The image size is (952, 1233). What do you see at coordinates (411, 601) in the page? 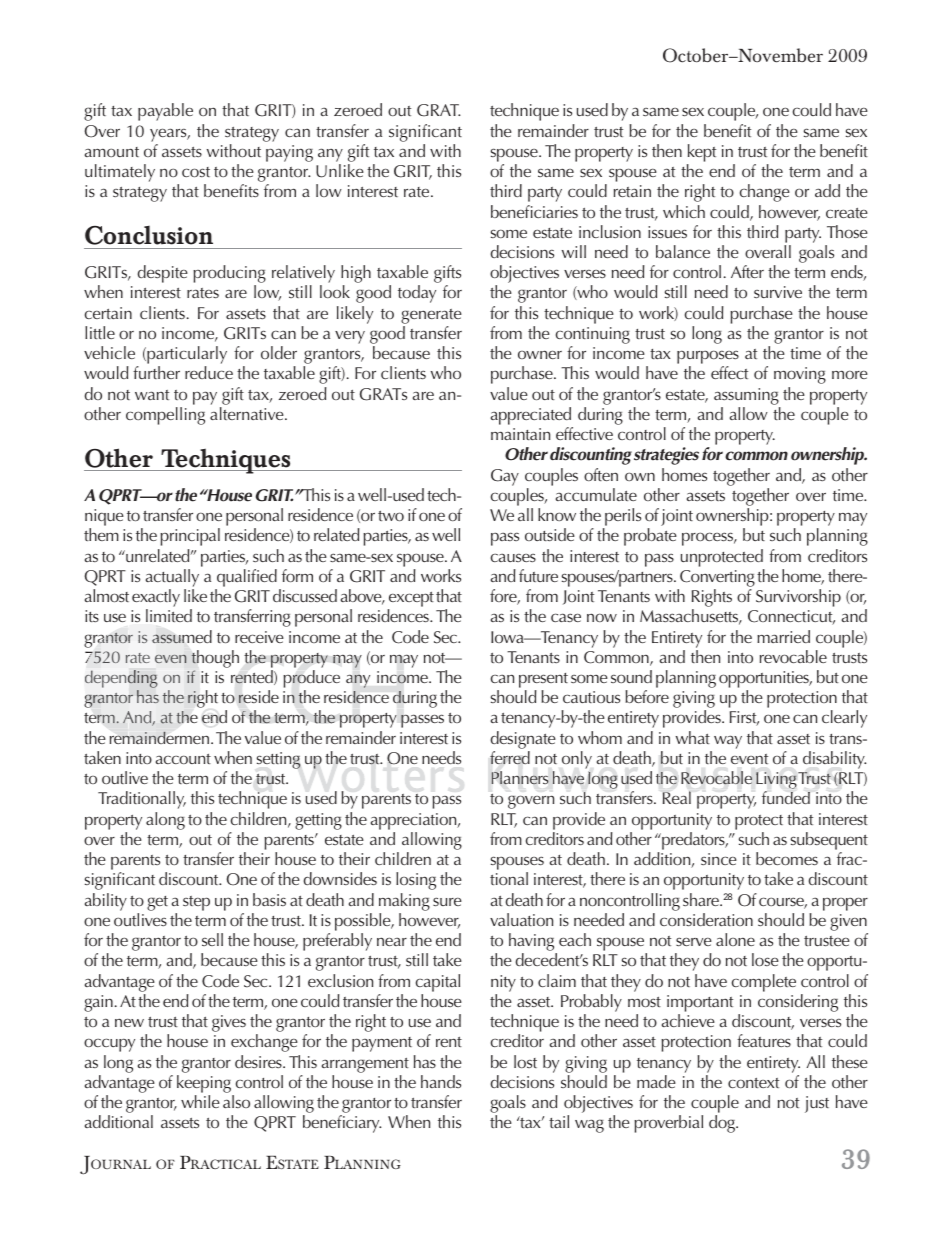
I see `except` at bounding box center [411, 601].
